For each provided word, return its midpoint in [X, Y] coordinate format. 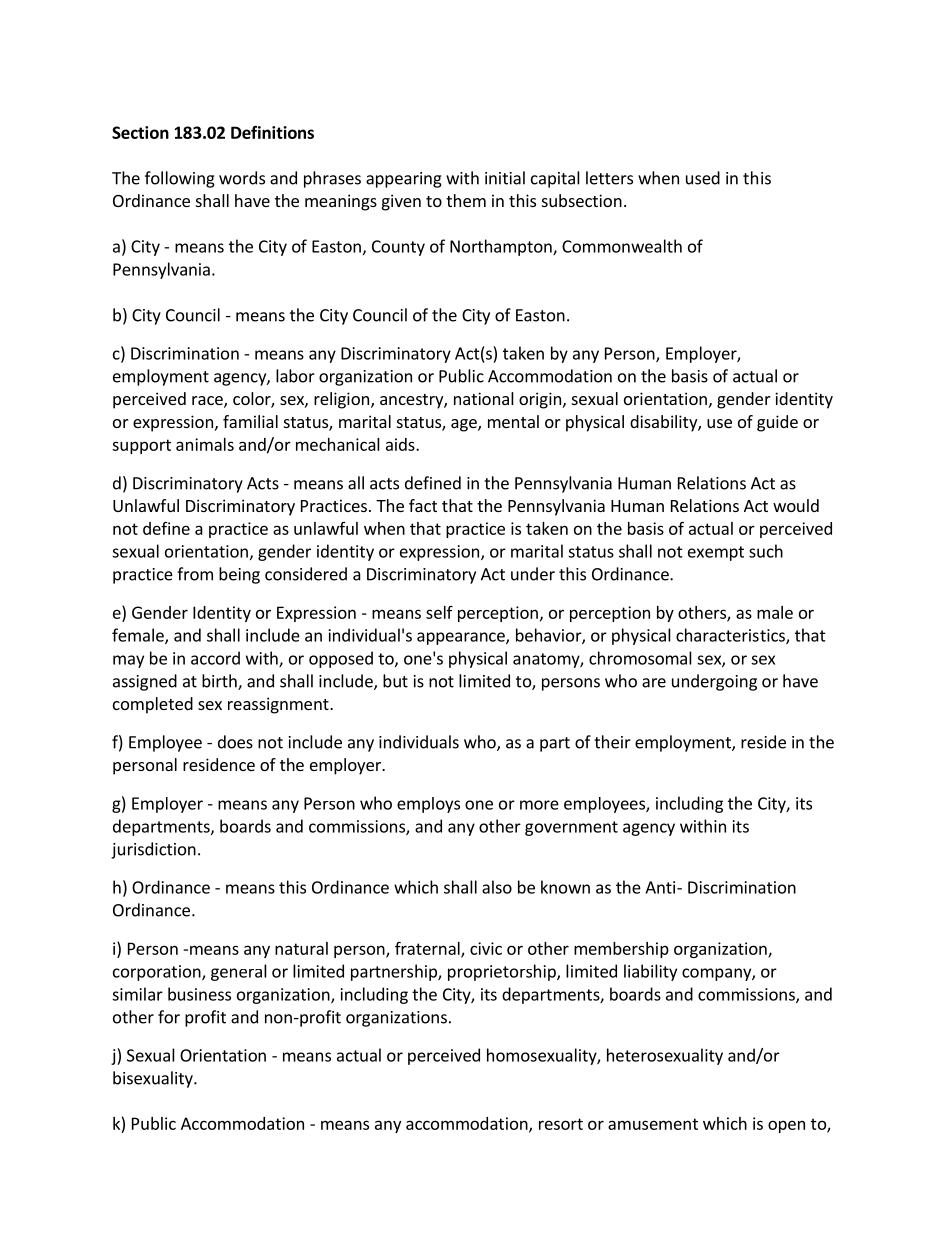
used [703, 178]
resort [561, 1124]
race [208, 402]
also [497, 887]
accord [215, 658]
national [484, 398]
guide [777, 423]
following [180, 179]
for [169, 1017]
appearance [462, 638]
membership [621, 950]
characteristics [731, 636]
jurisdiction [153, 850]
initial [505, 178]
